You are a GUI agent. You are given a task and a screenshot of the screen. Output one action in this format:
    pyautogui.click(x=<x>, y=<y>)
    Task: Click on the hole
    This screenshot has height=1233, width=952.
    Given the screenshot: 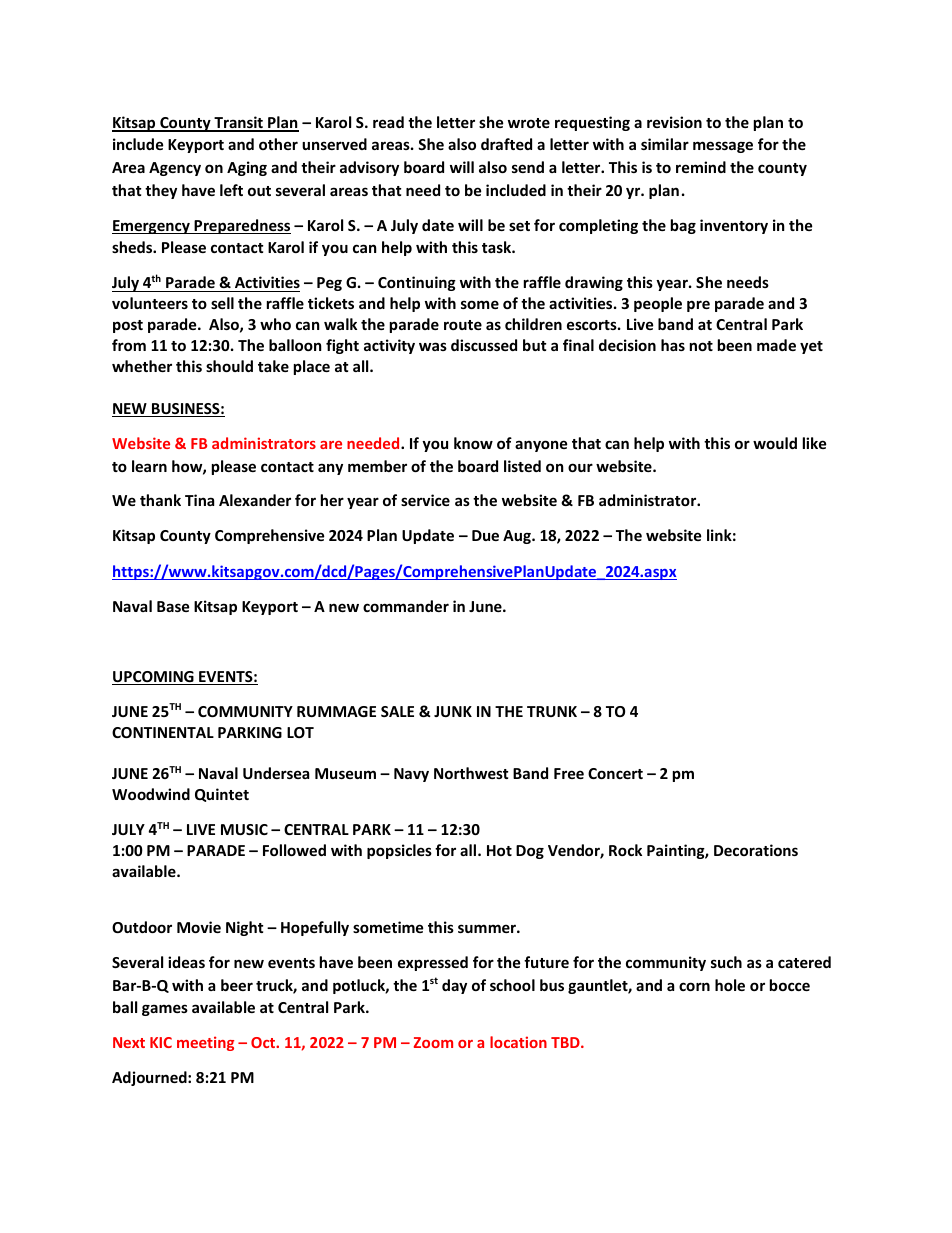 What is the action you would take?
    pyautogui.click(x=730, y=985)
